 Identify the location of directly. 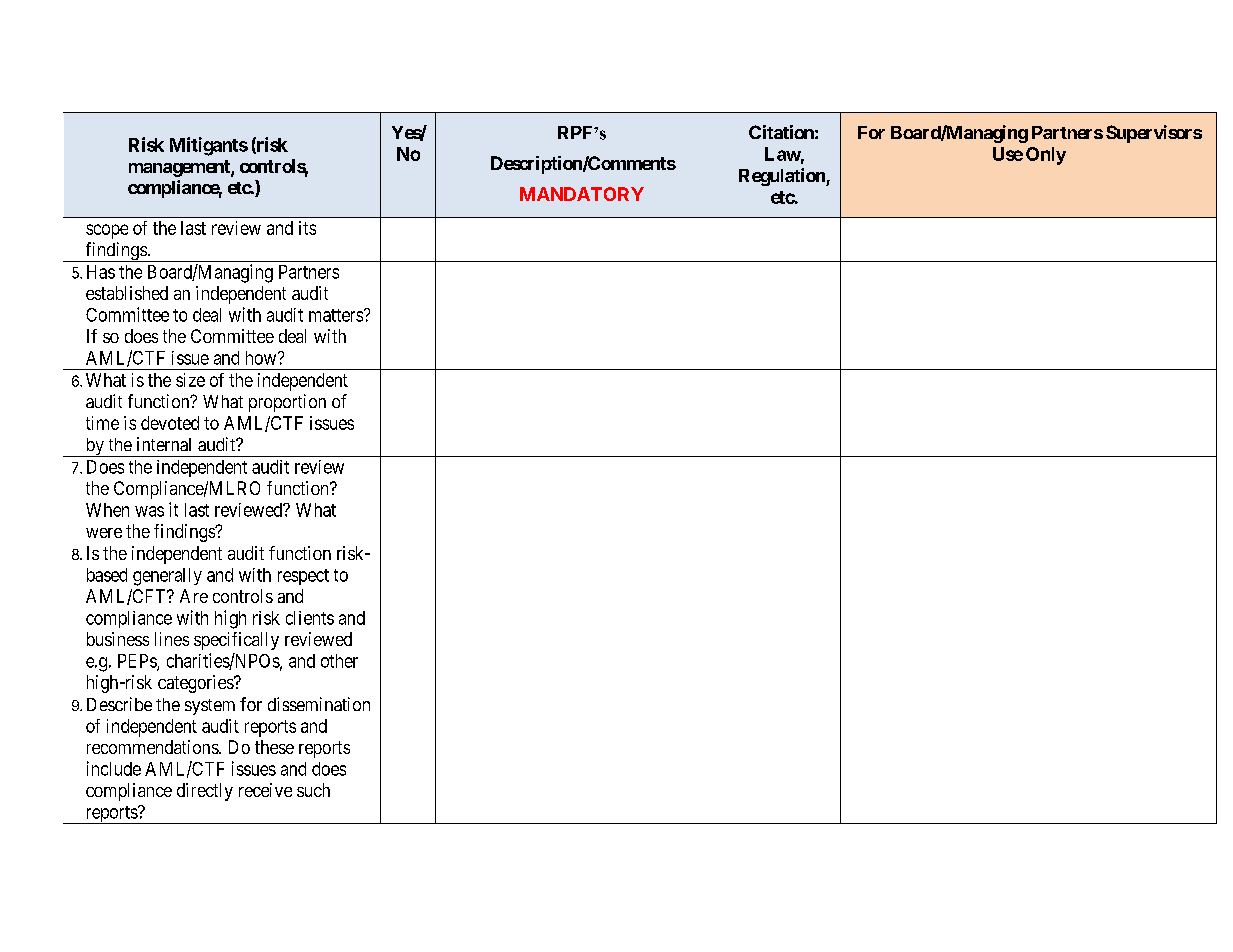
(205, 792).
